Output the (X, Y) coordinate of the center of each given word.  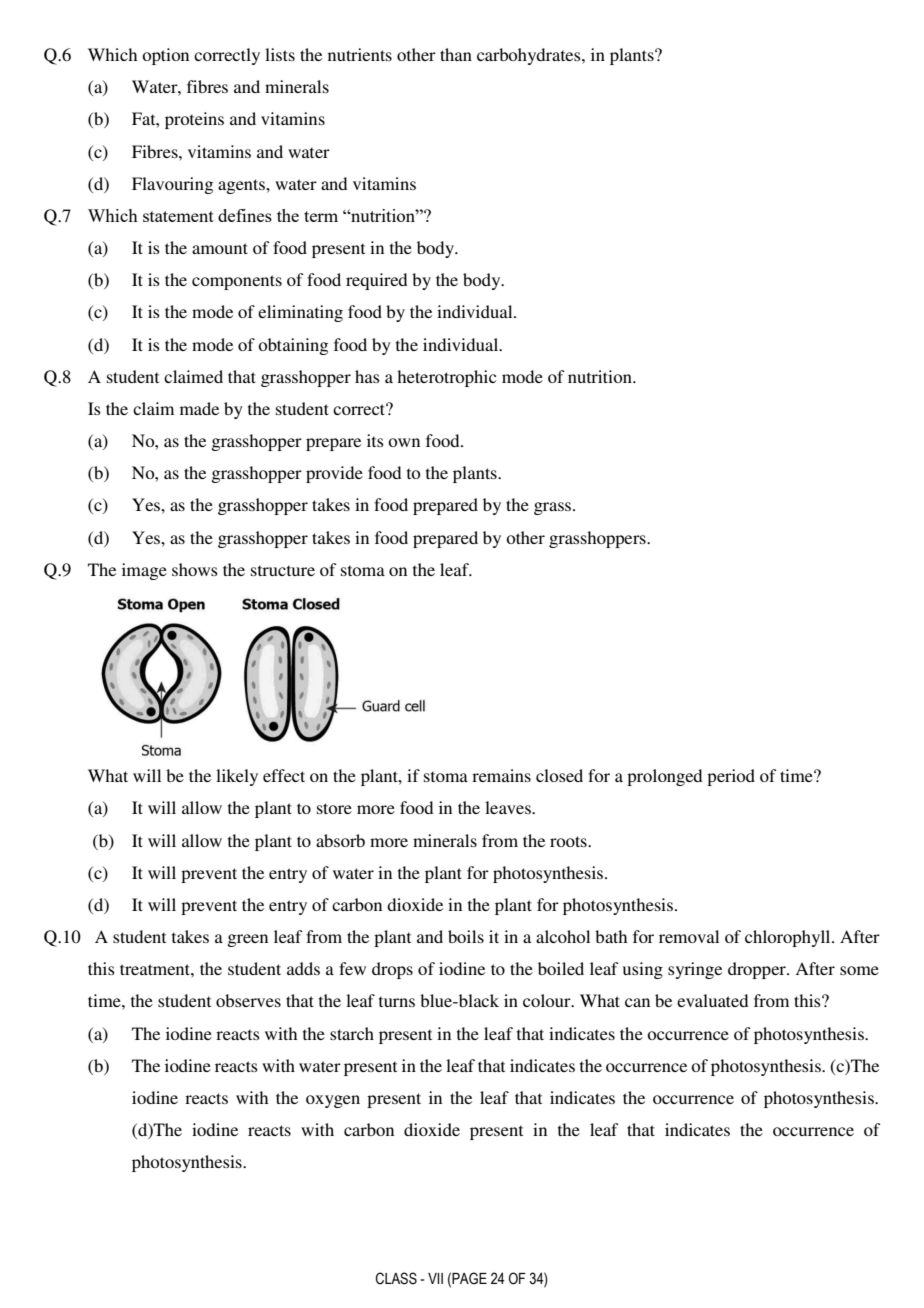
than (456, 54)
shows (195, 569)
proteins (194, 120)
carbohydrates (530, 56)
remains (501, 775)
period (731, 777)
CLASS (396, 1278)
